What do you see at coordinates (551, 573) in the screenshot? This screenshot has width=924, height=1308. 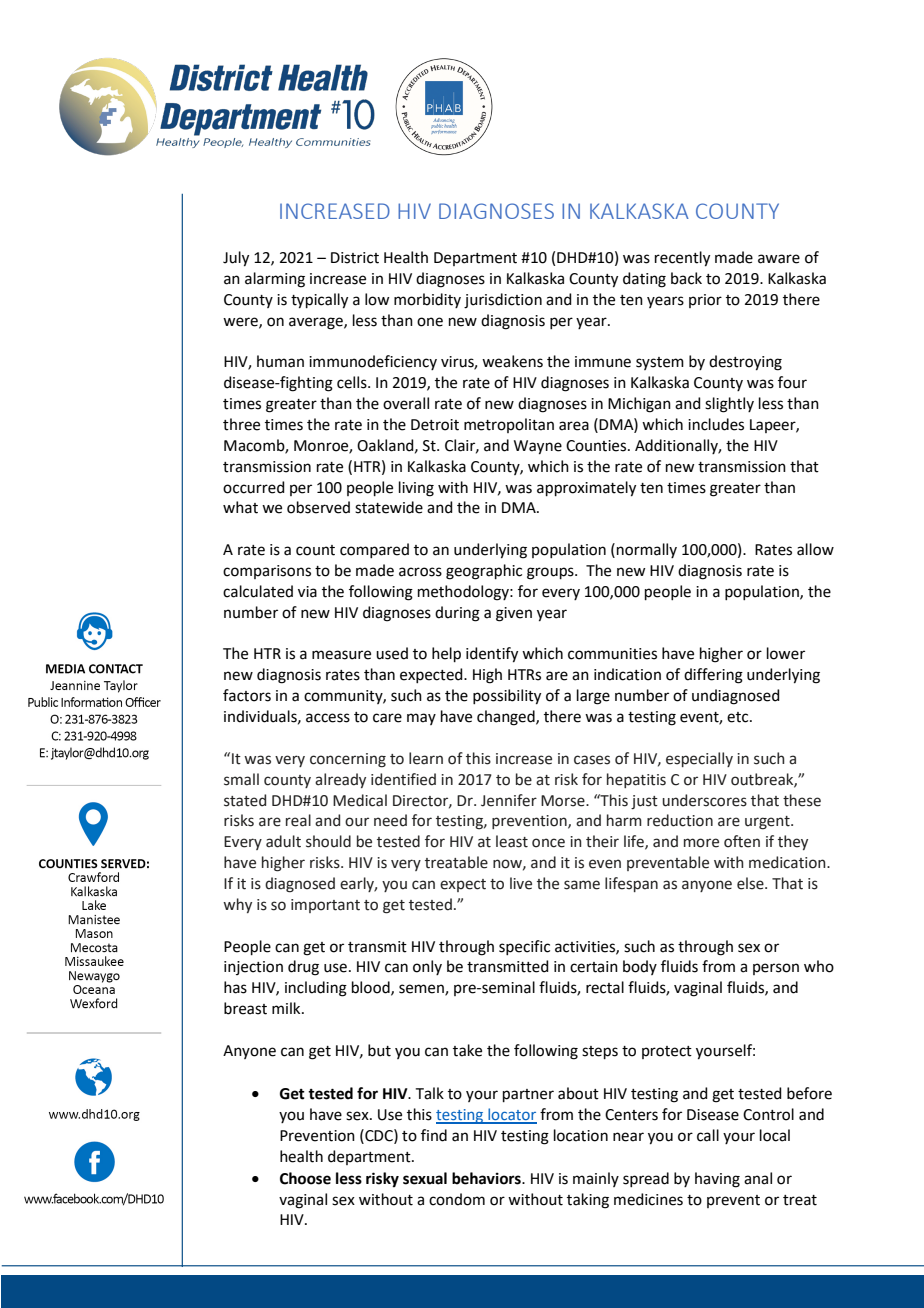 I see `groups` at bounding box center [551, 573].
